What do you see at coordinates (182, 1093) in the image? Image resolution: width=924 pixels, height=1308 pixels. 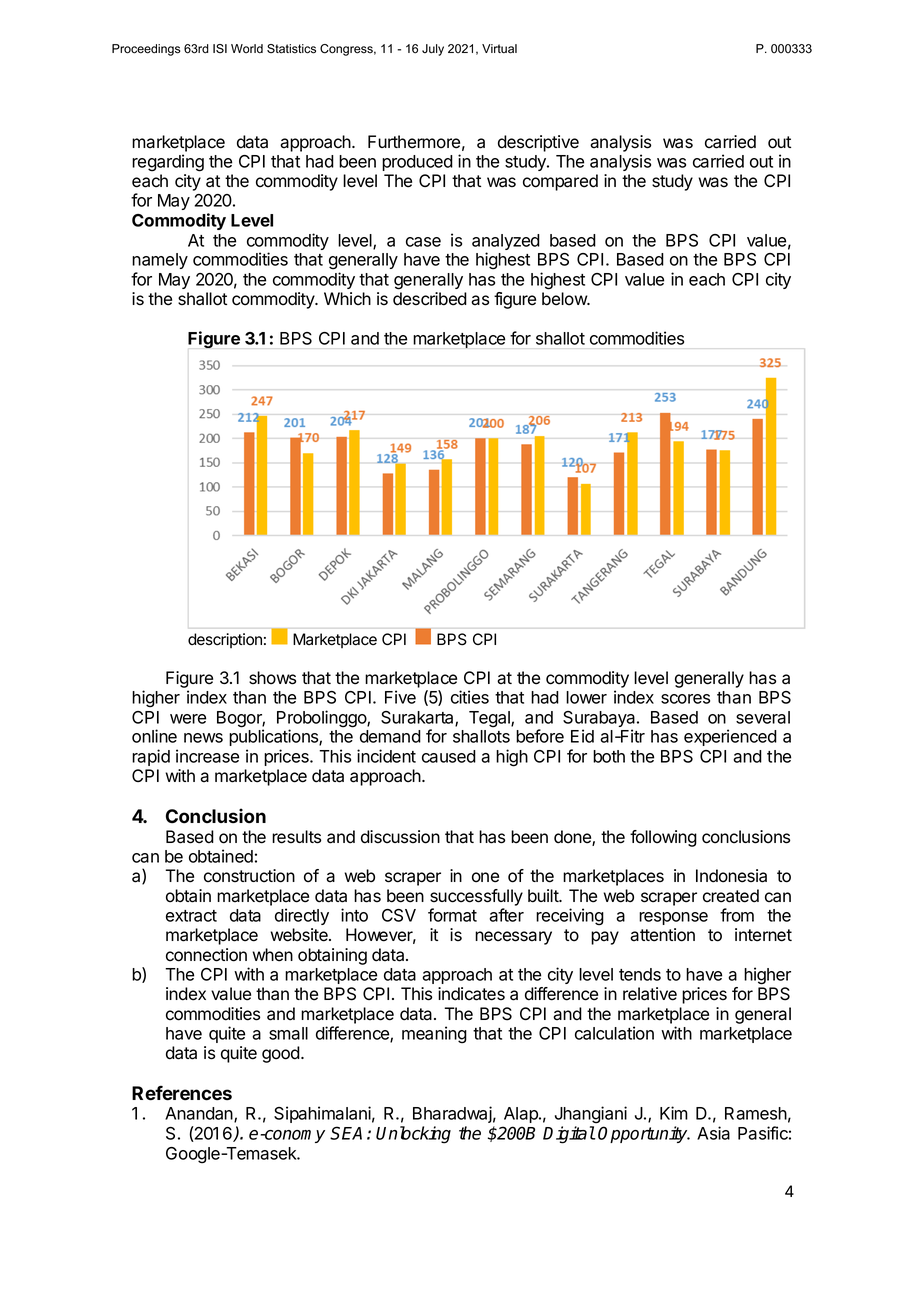 I see `References` at bounding box center [182, 1093].
